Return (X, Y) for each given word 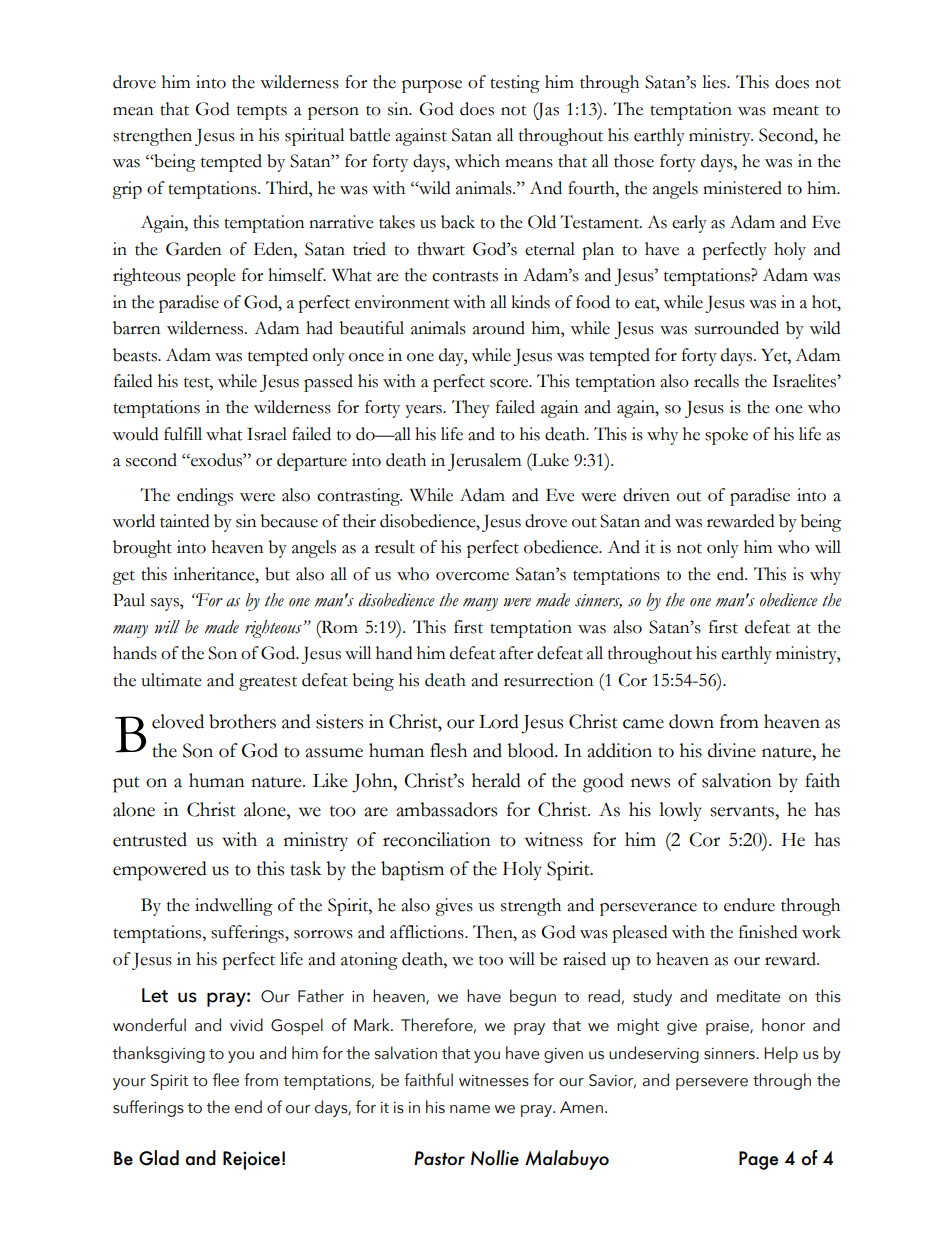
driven (646, 495)
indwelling (234, 907)
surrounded (737, 328)
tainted (184, 521)
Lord (499, 721)
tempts (262, 112)
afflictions (428, 932)
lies (715, 82)
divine (732, 750)
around (499, 328)
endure (749, 905)
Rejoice (251, 1160)
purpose (432, 86)
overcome (472, 576)
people (211, 277)
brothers (242, 721)
